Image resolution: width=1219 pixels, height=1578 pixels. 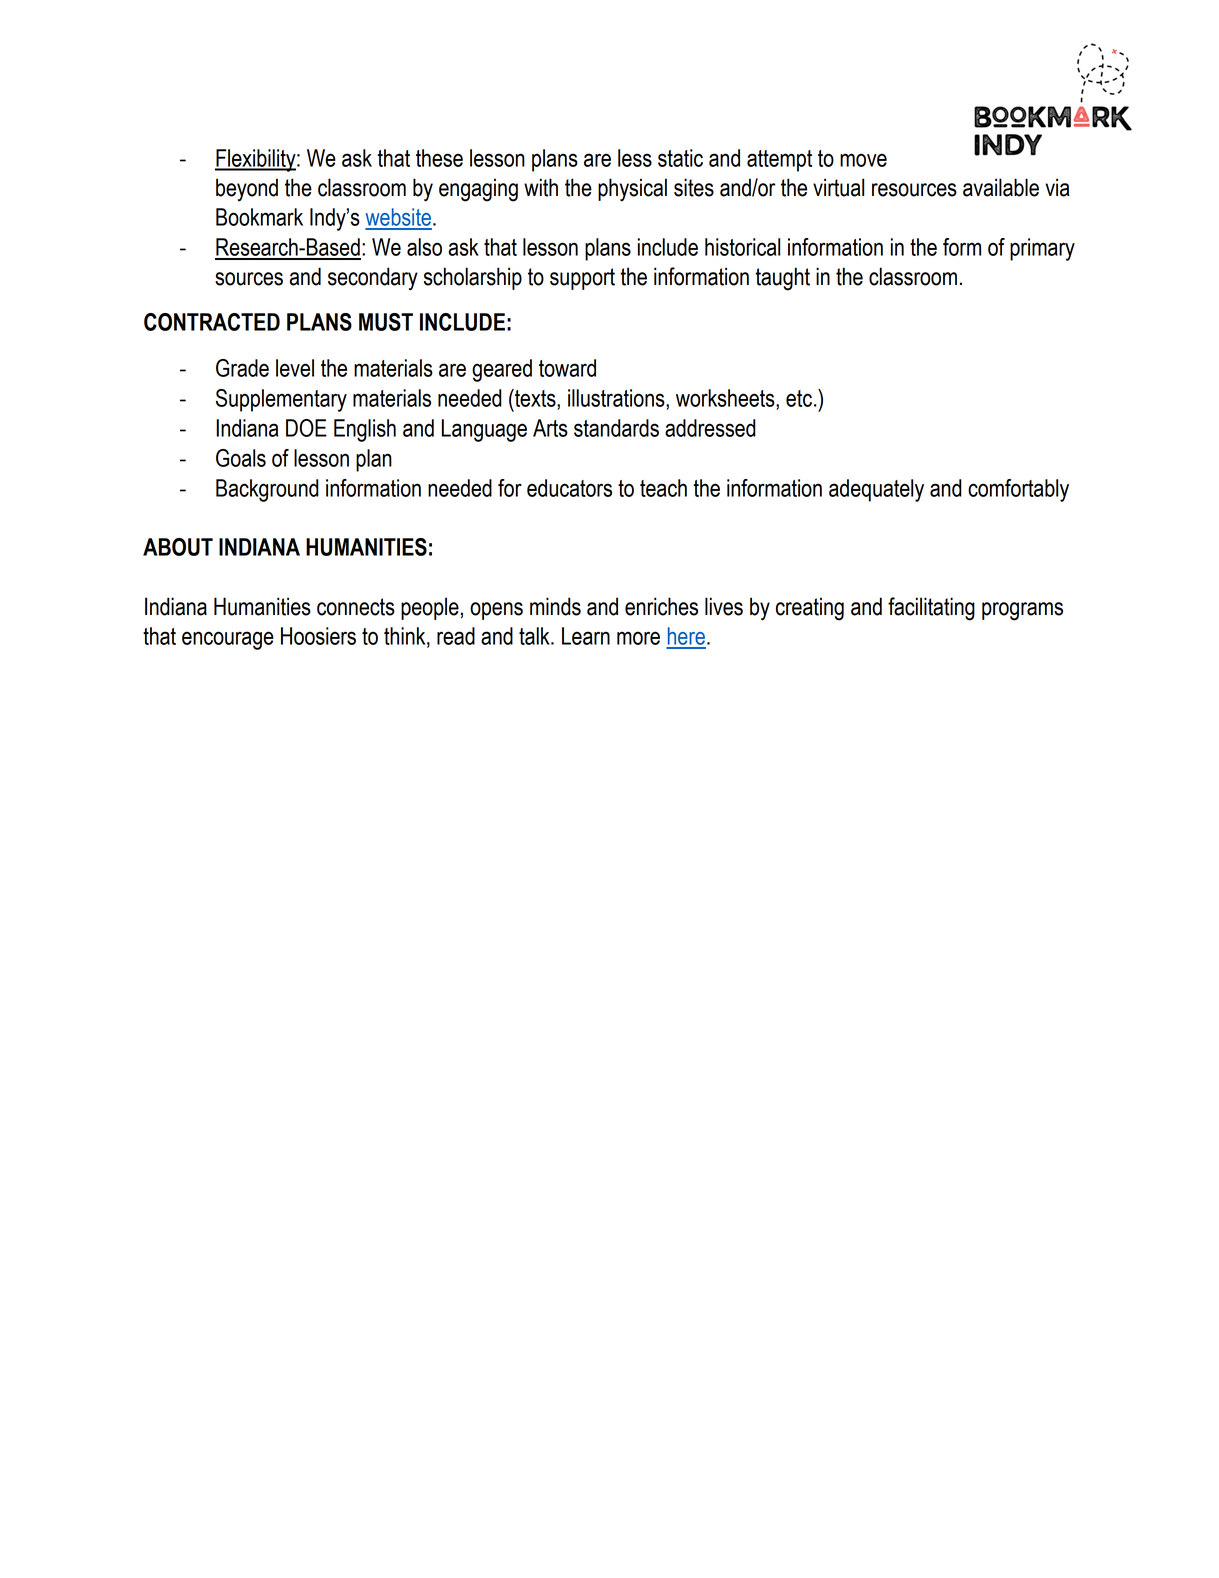 What do you see at coordinates (632, 190) in the screenshot?
I see `physical` at bounding box center [632, 190].
